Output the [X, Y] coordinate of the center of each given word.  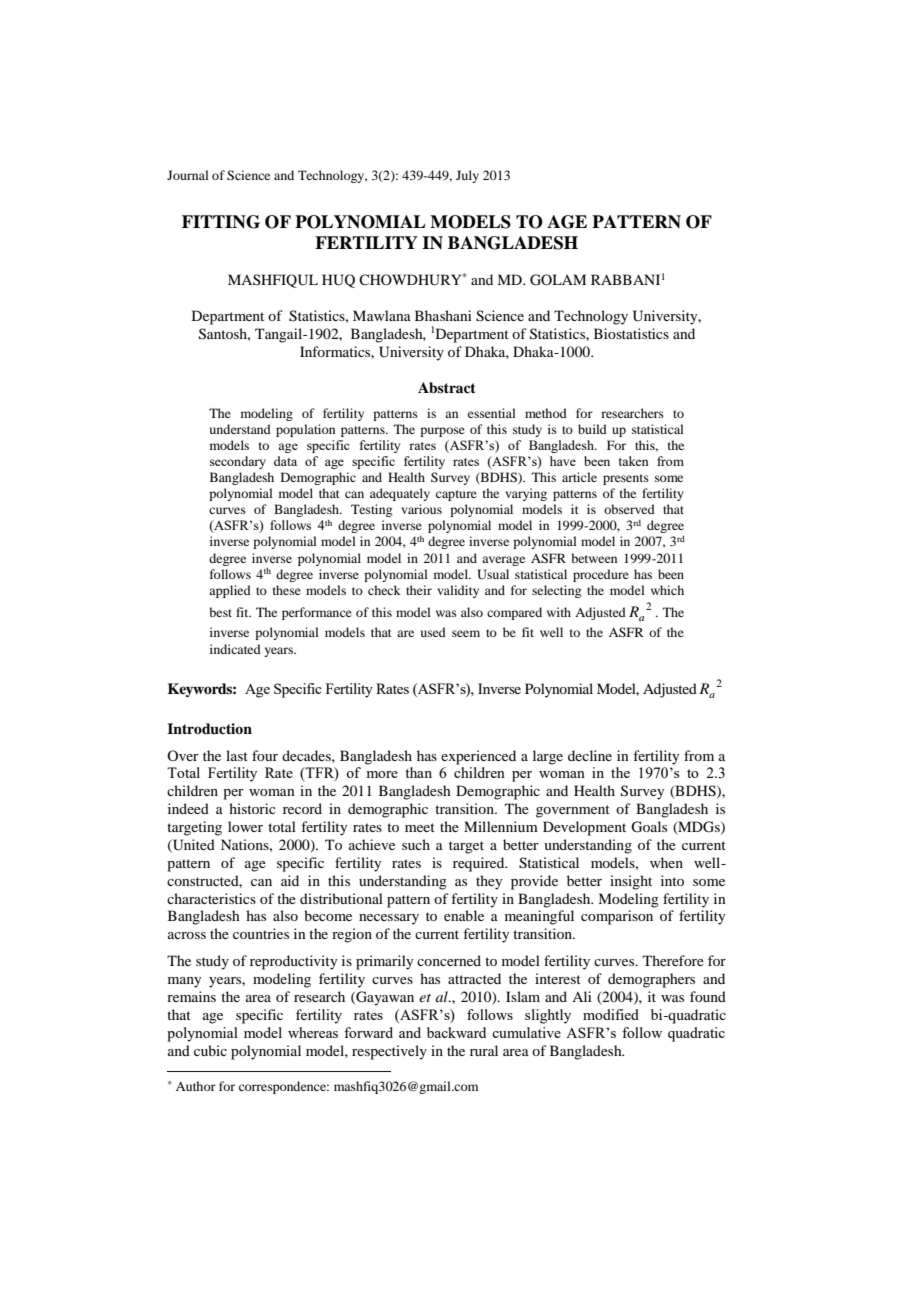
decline [590, 755]
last [237, 755]
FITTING [221, 222]
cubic [210, 1050]
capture [456, 495]
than [418, 772]
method [546, 413]
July [467, 176]
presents [626, 479]
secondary [238, 462]
